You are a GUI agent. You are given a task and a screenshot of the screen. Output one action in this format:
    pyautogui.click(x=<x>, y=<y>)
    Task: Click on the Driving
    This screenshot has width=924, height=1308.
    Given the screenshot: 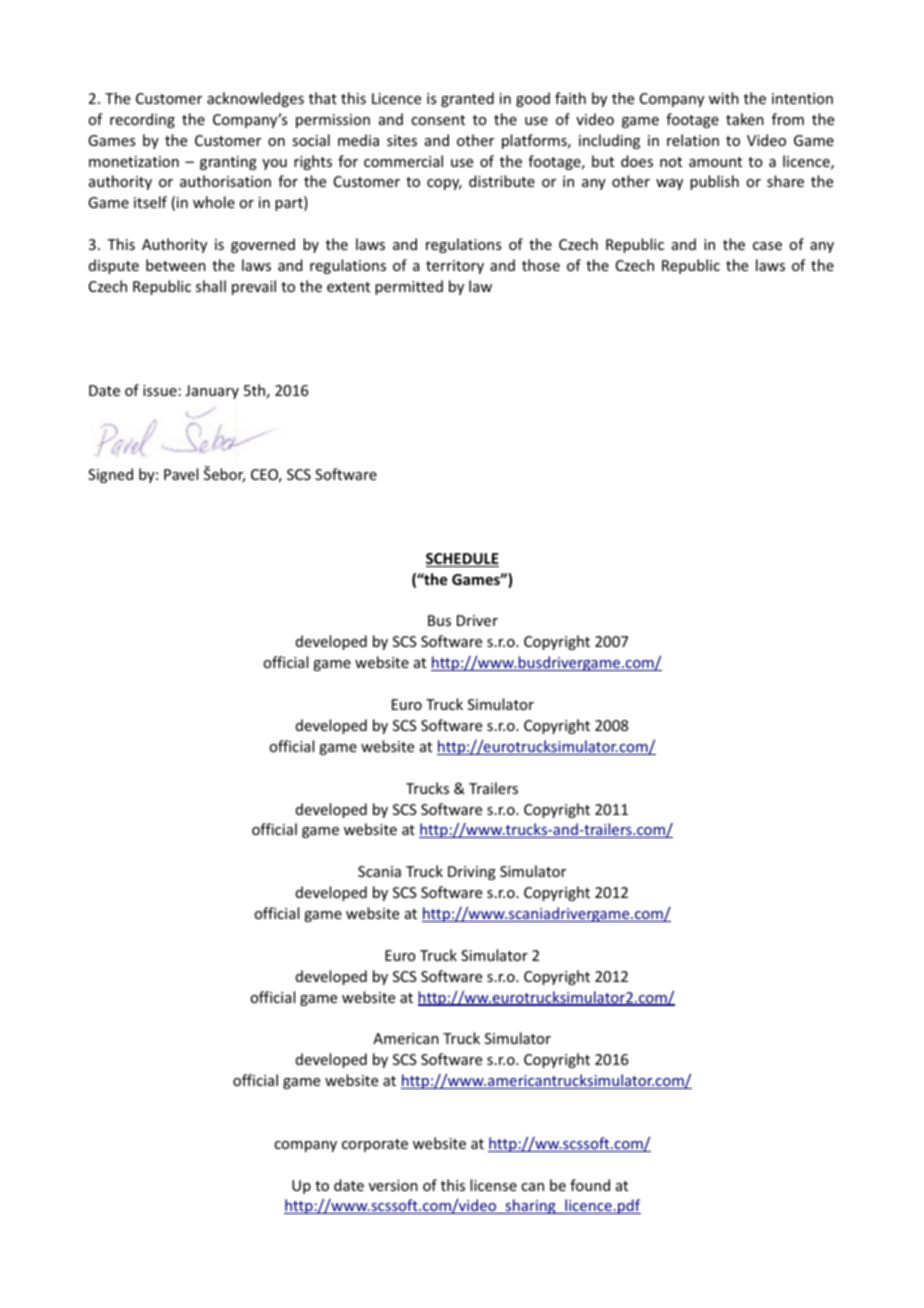 What is the action you would take?
    pyautogui.click(x=472, y=873)
